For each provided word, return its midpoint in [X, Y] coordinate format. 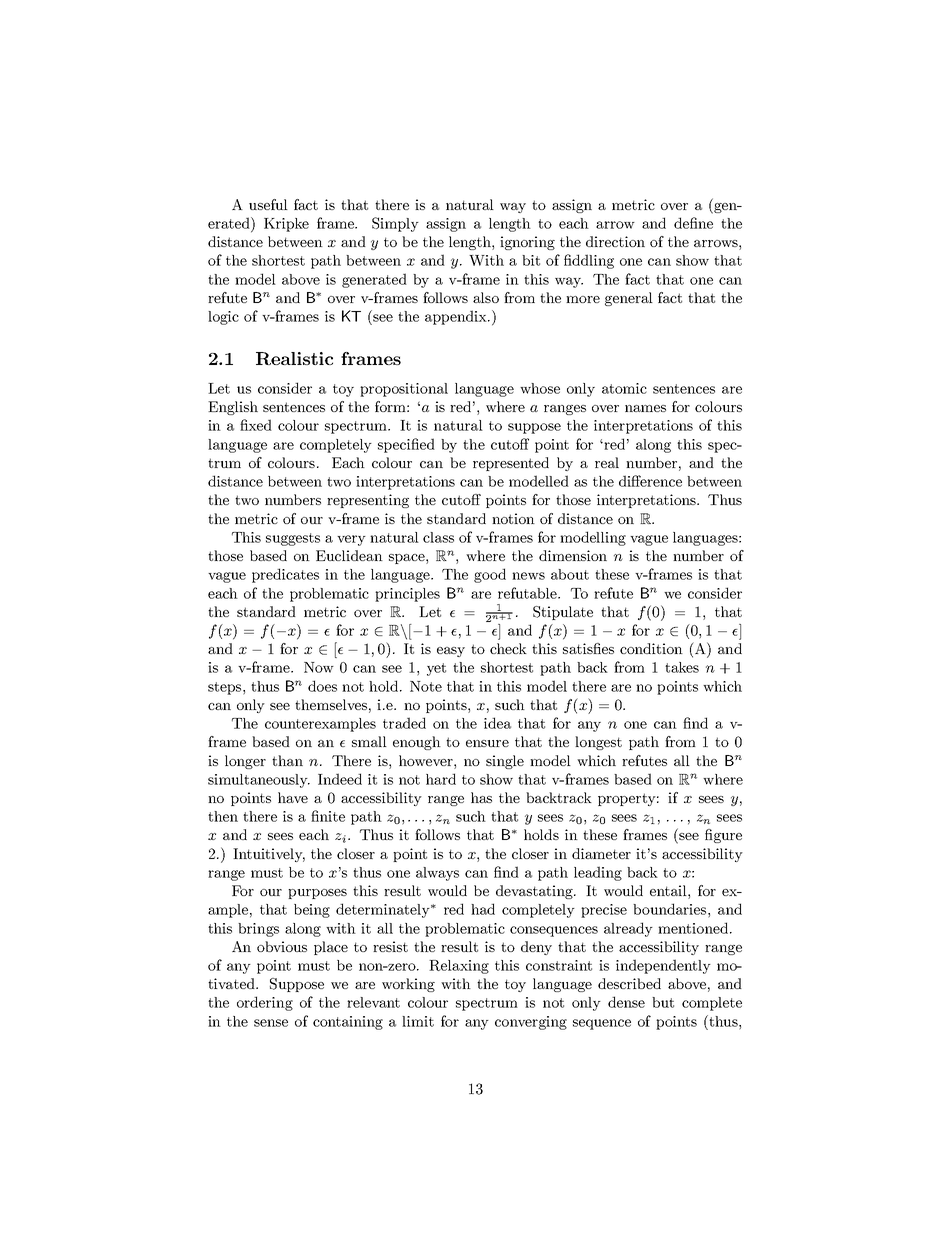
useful [268, 204]
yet [436, 669]
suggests [293, 539]
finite [328, 816]
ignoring [527, 243]
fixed [256, 425]
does [322, 686]
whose [540, 388]
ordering [265, 1003]
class [438, 537]
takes [682, 667]
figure [723, 836]
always [437, 874]
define [693, 223]
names [645, 408]
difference [650, 481]
